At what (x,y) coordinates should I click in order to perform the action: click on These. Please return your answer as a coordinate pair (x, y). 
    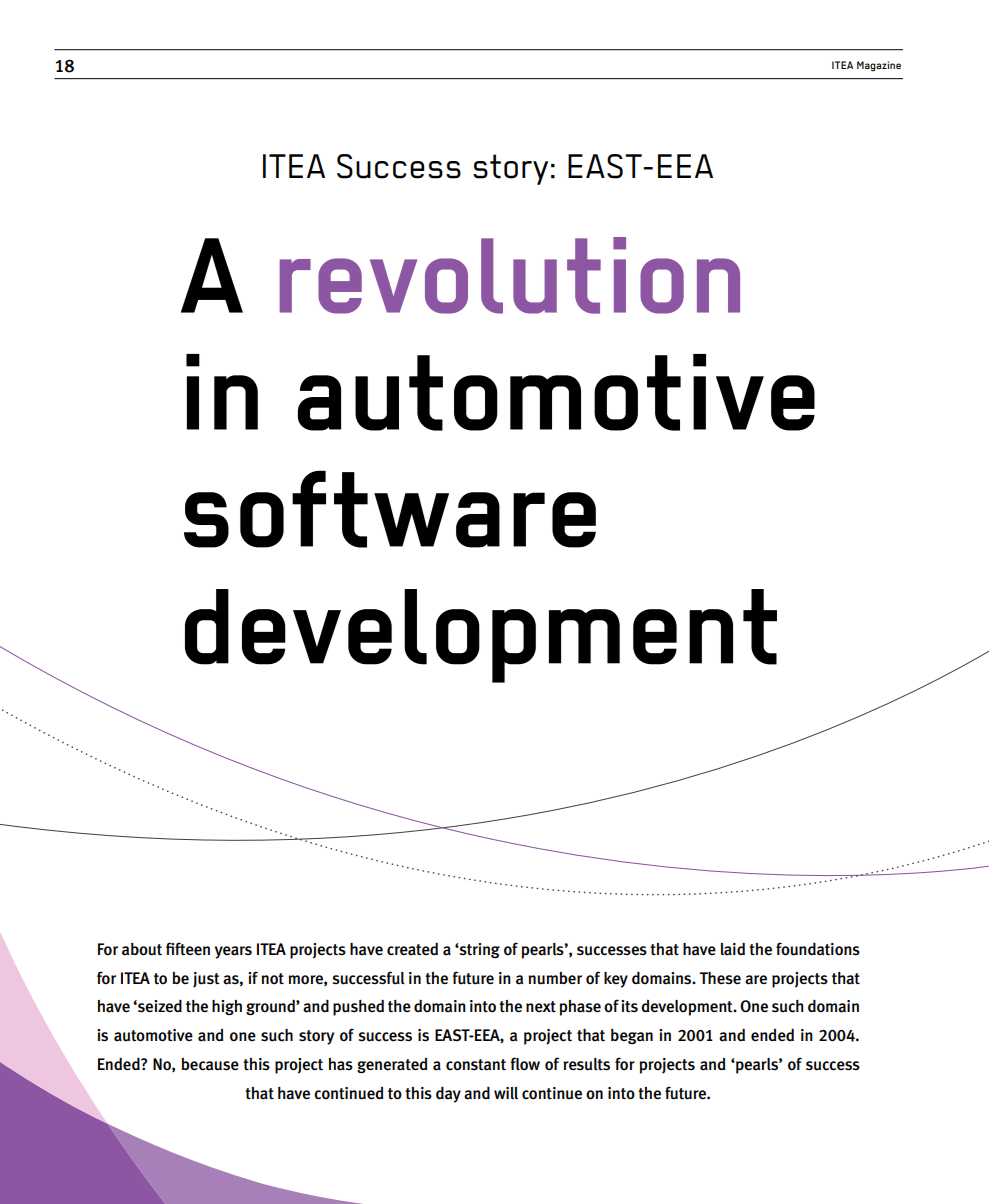
    Looking at the image, I should click on (720, 978).
